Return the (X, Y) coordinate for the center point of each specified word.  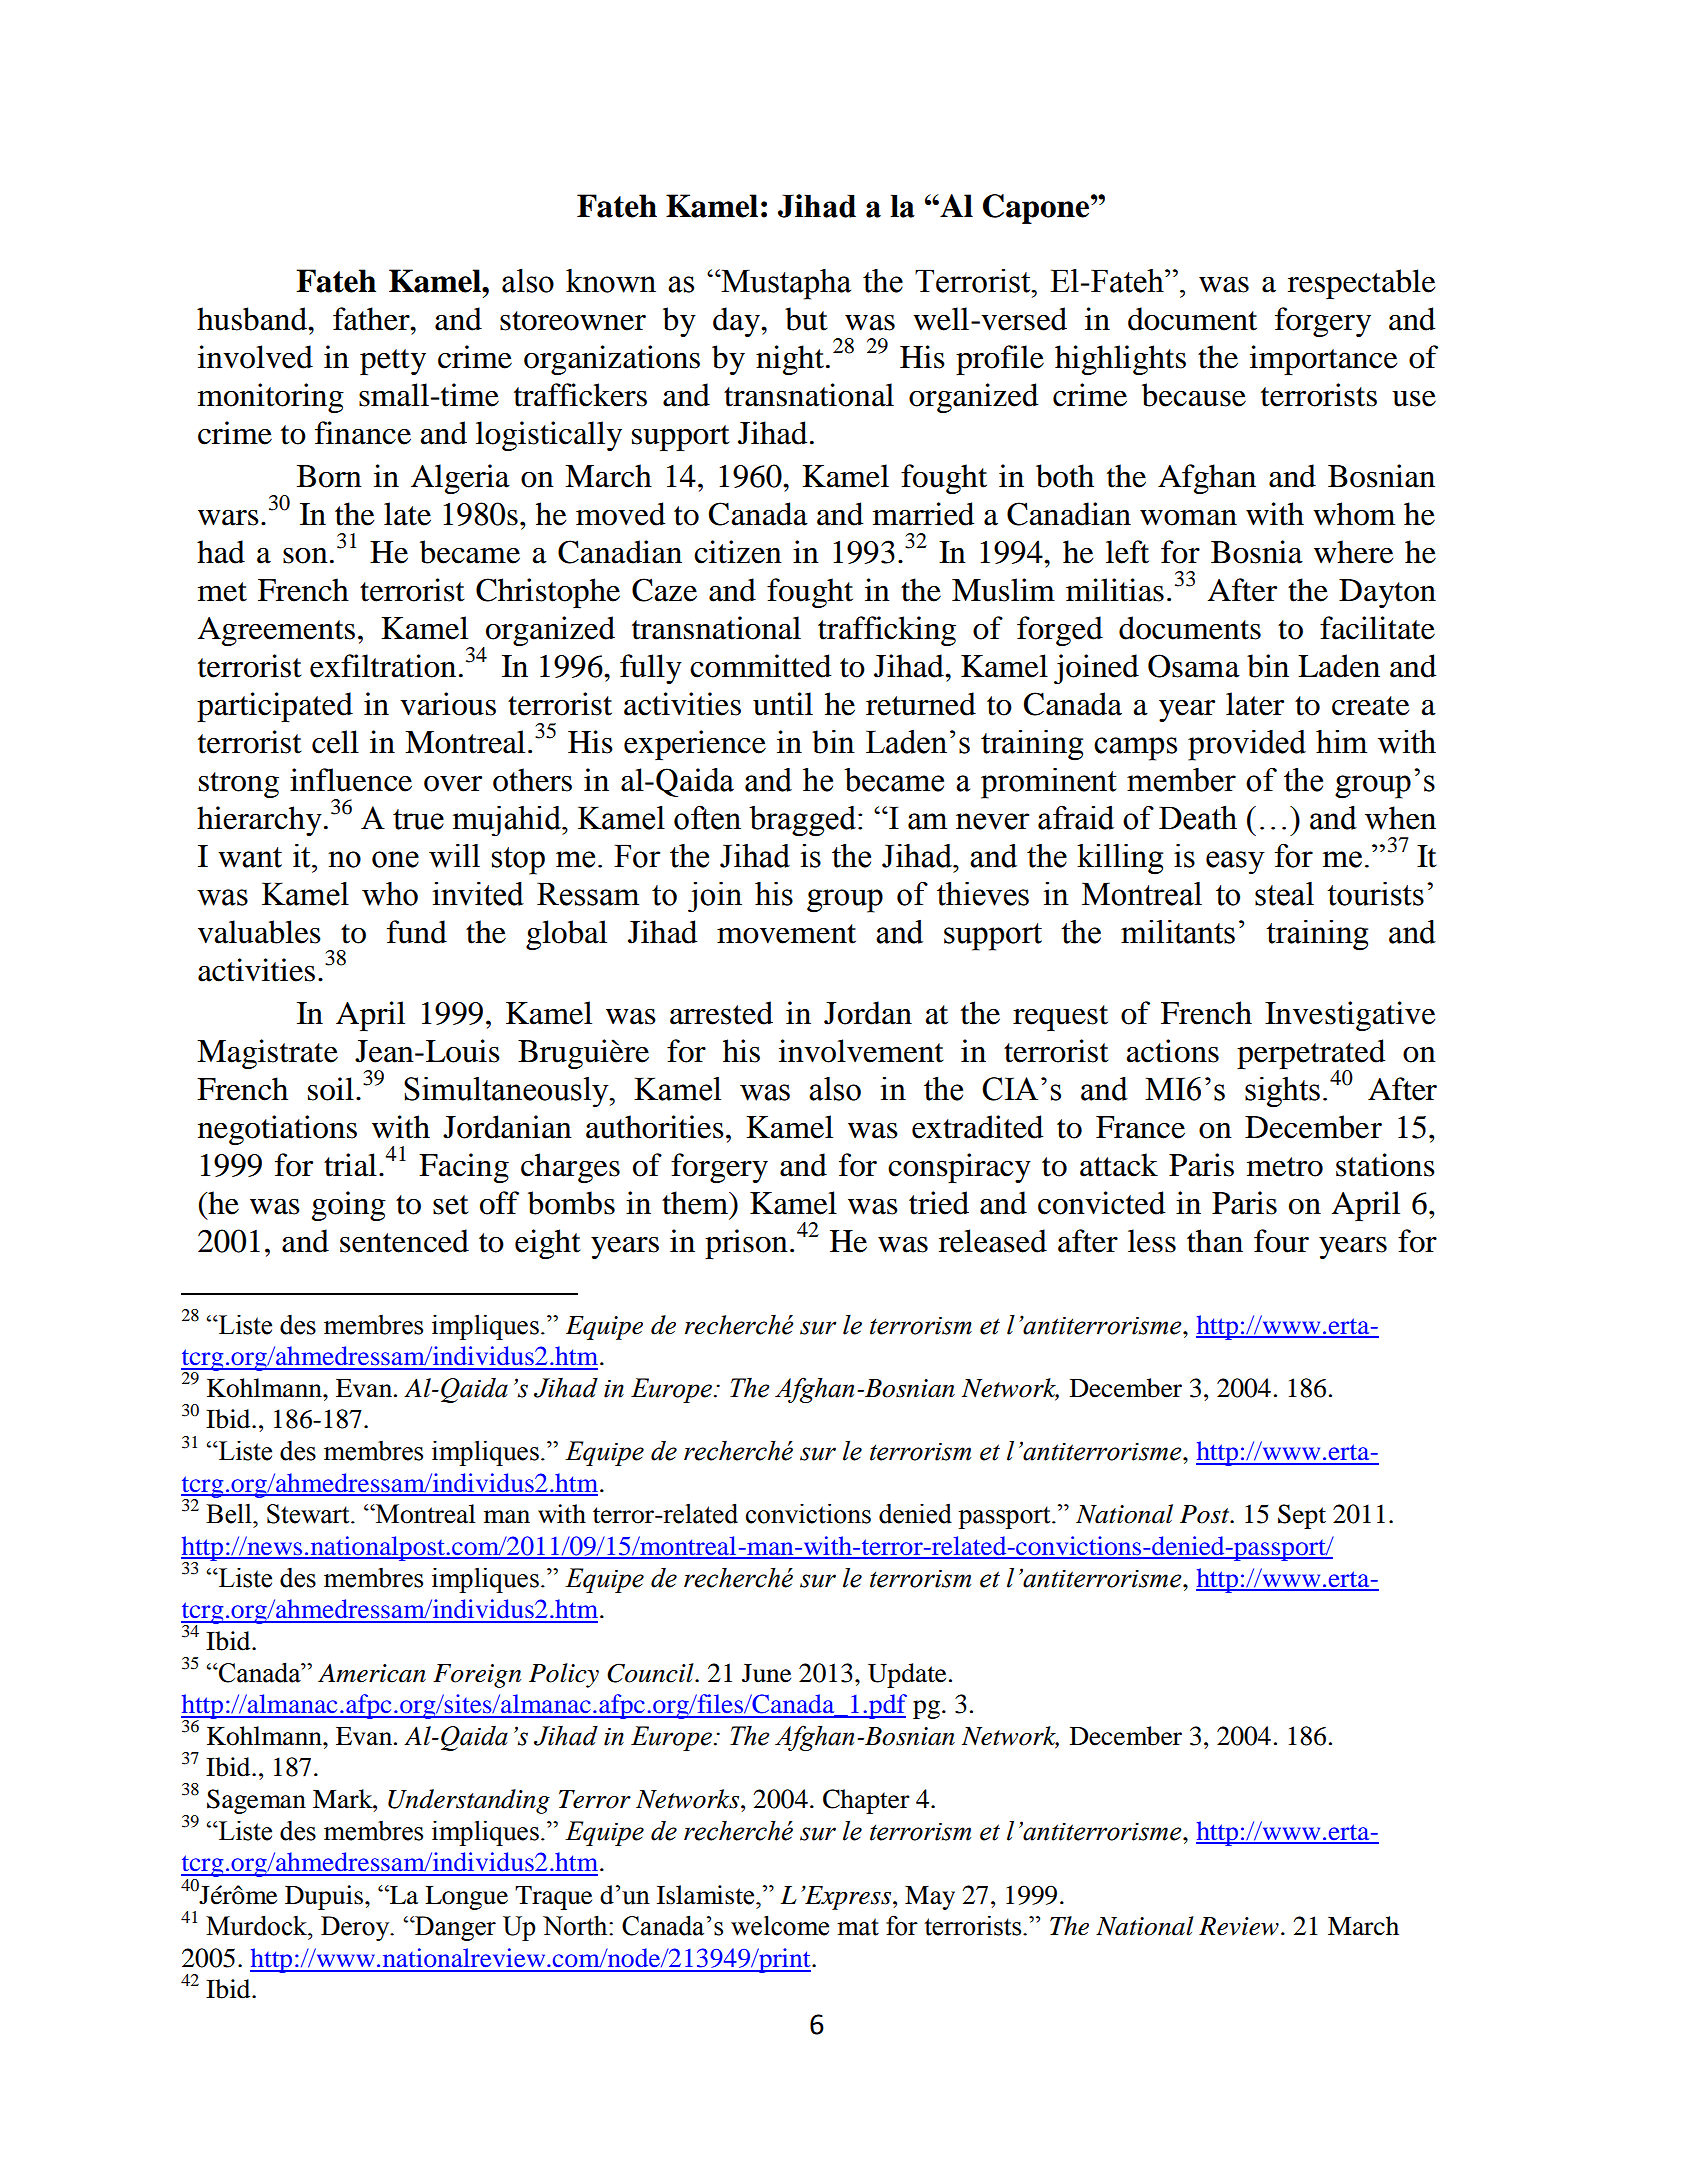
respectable (1361, 284)
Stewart (309, 1514)
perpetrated (1311, 1055)
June (766, 1673)
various (448, 704)
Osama (1194, 666)
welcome (780, 1925)
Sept (1302, 1516)
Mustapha (785, 284)
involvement (861, 1051)
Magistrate (267, 1054)
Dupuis (324, 1897)
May (930, 1898)
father (372, 319)
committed (760, 666)
